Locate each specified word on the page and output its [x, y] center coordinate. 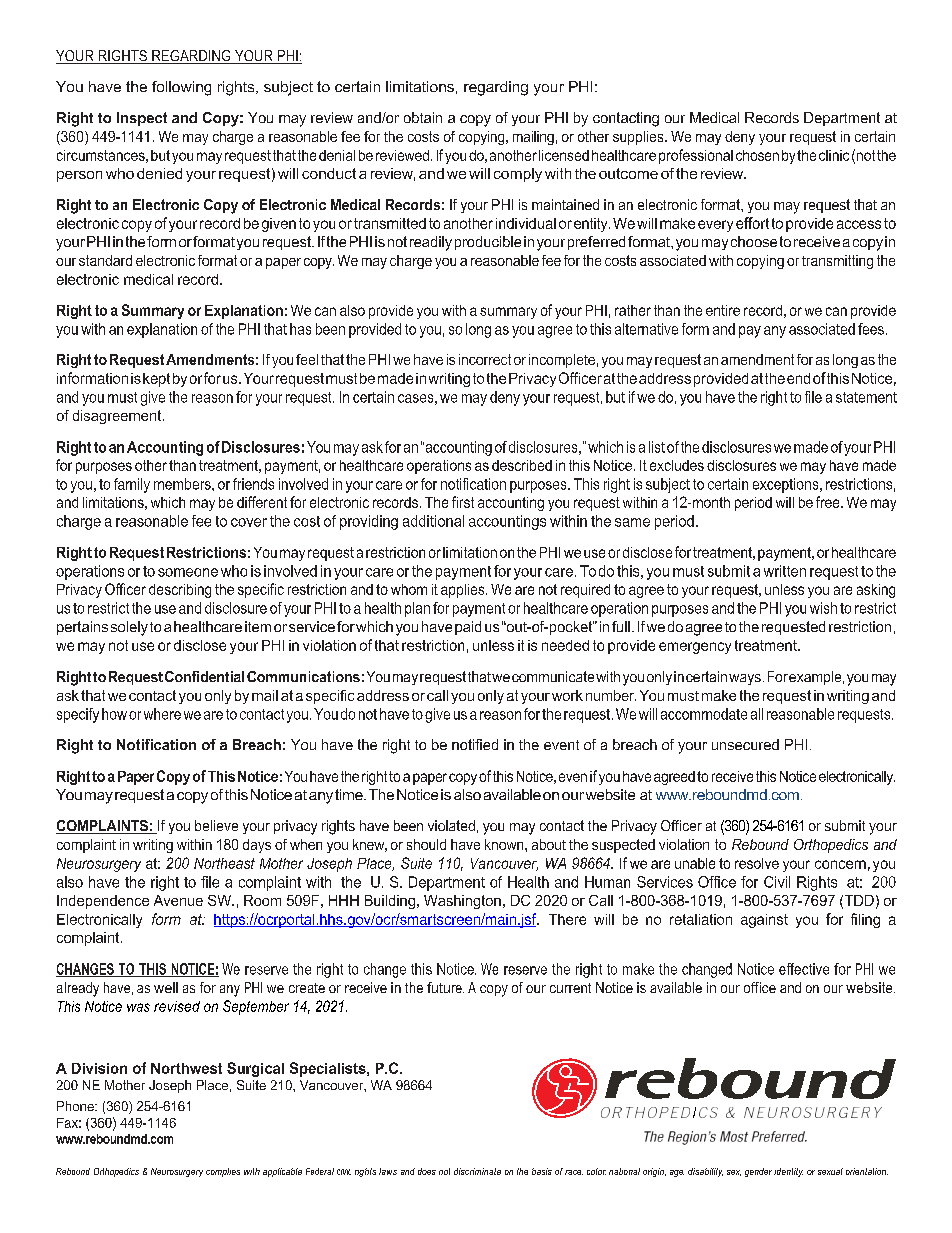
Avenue [178, 900]
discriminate [477, 1171]
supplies [639, 138]
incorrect [485, 359]
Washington [462, 902]
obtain [423, 117]
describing [180, 591]
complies [223, 1172]
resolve [757, 863]
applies [464, 591]
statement [866, 397]
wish [823, 608]
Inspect [142, 119]
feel [307, 359]
